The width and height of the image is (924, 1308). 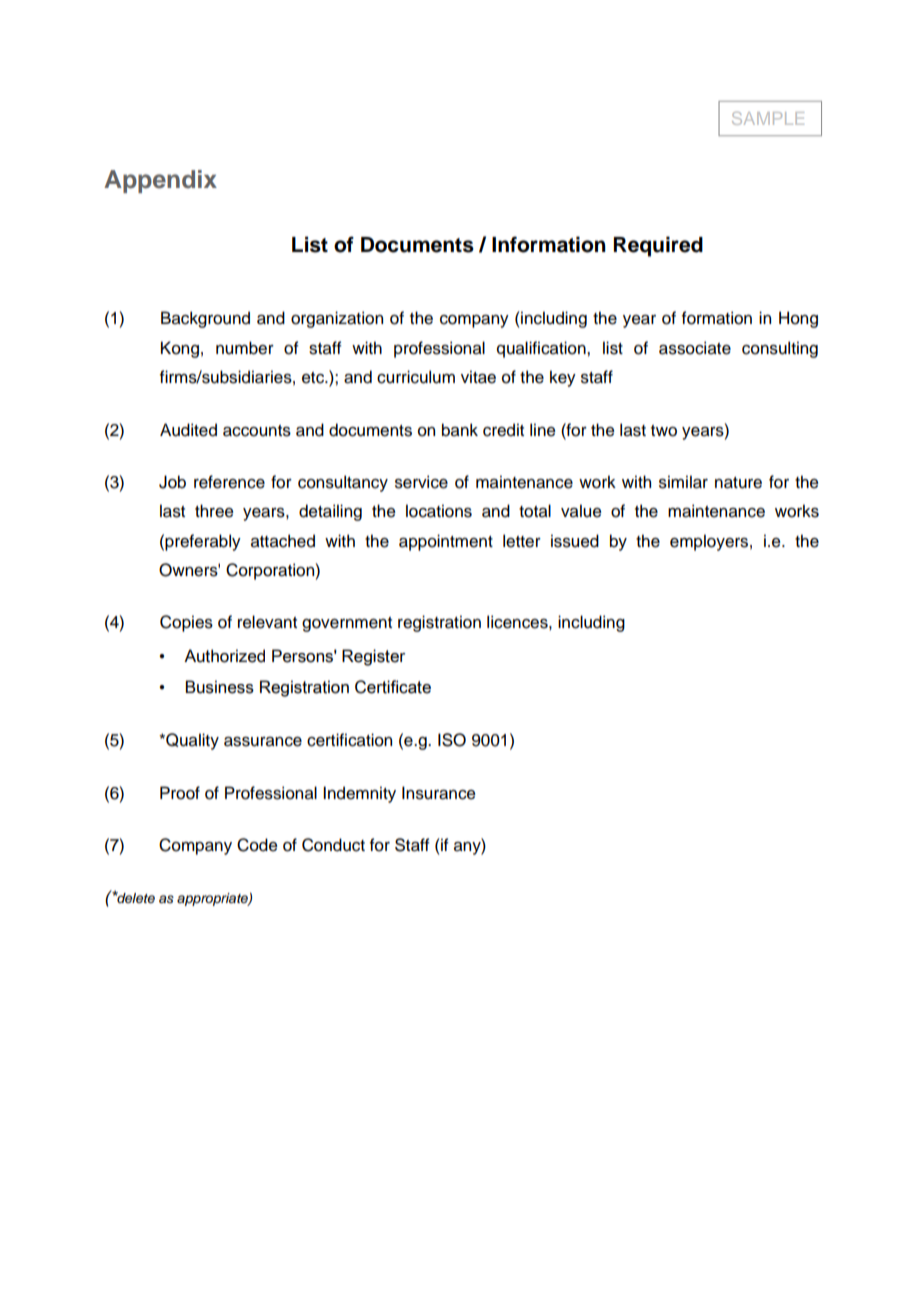 What do you see at coordinates (658, 246) in the image?
I see `Required` at bounding box center [658, 246].
